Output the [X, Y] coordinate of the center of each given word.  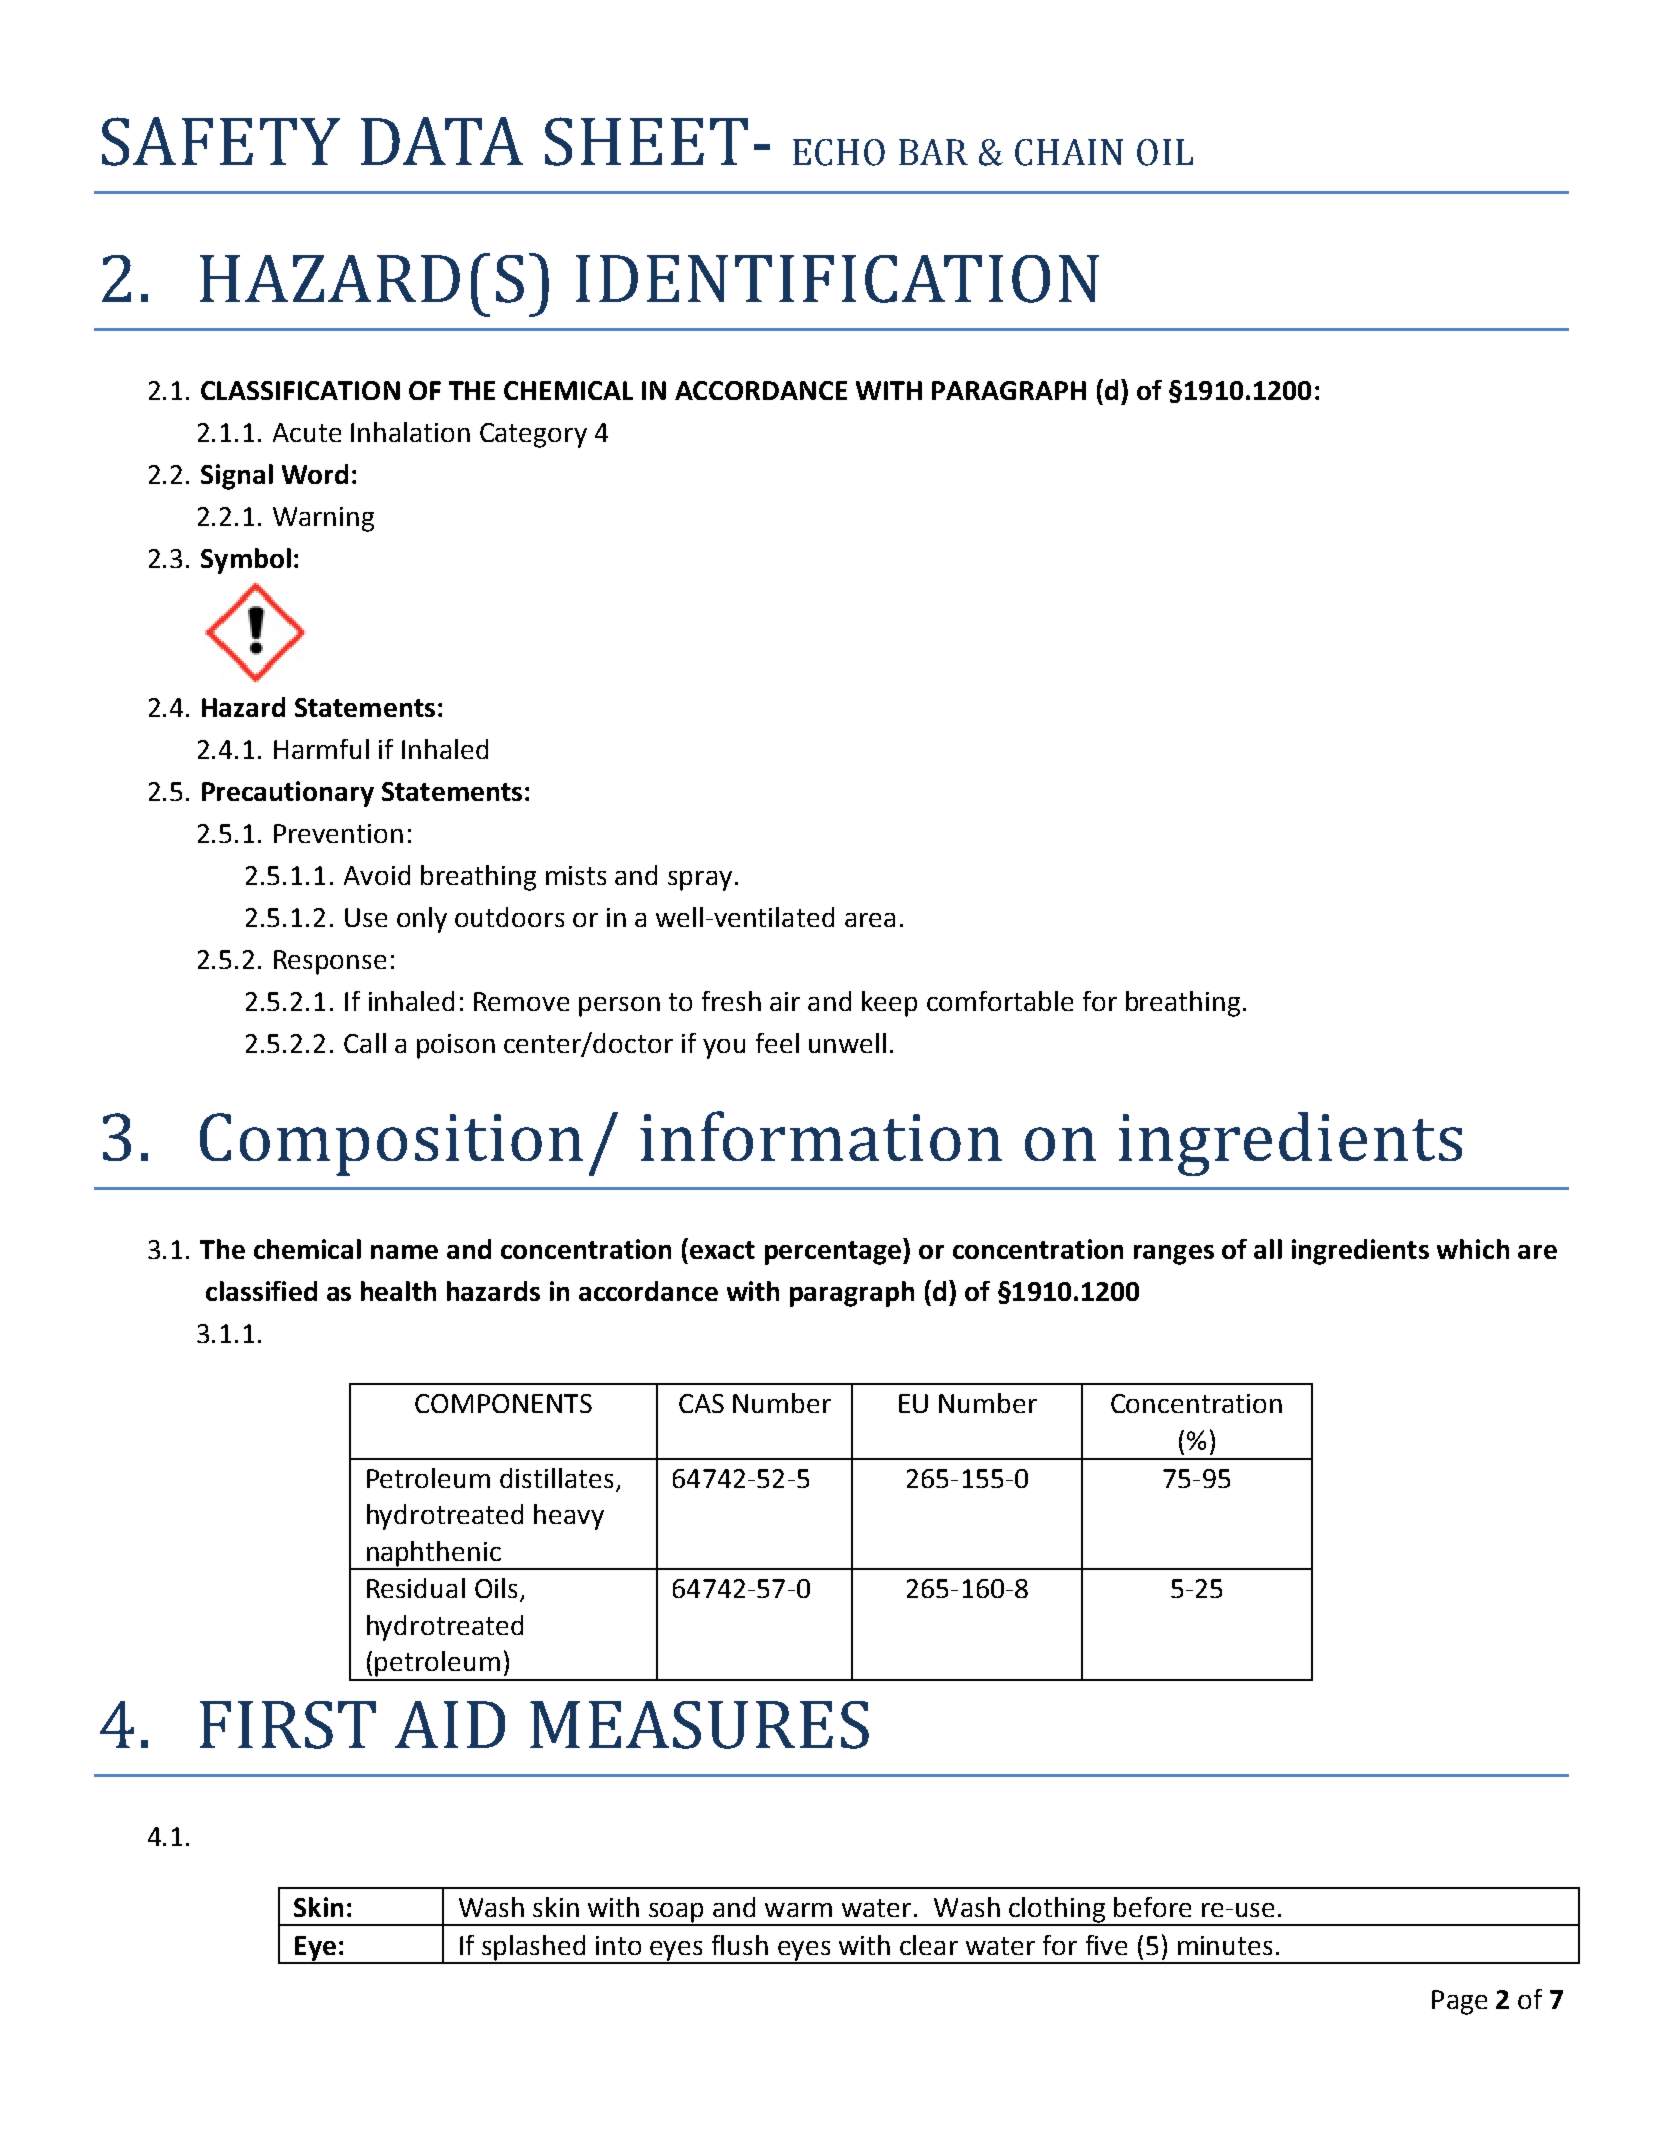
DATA [442, 141]
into [618, 1945]
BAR [933, 152]
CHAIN [1069, 152]
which [1473, 1249]
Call [365, 1043]
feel [777, 1043]
